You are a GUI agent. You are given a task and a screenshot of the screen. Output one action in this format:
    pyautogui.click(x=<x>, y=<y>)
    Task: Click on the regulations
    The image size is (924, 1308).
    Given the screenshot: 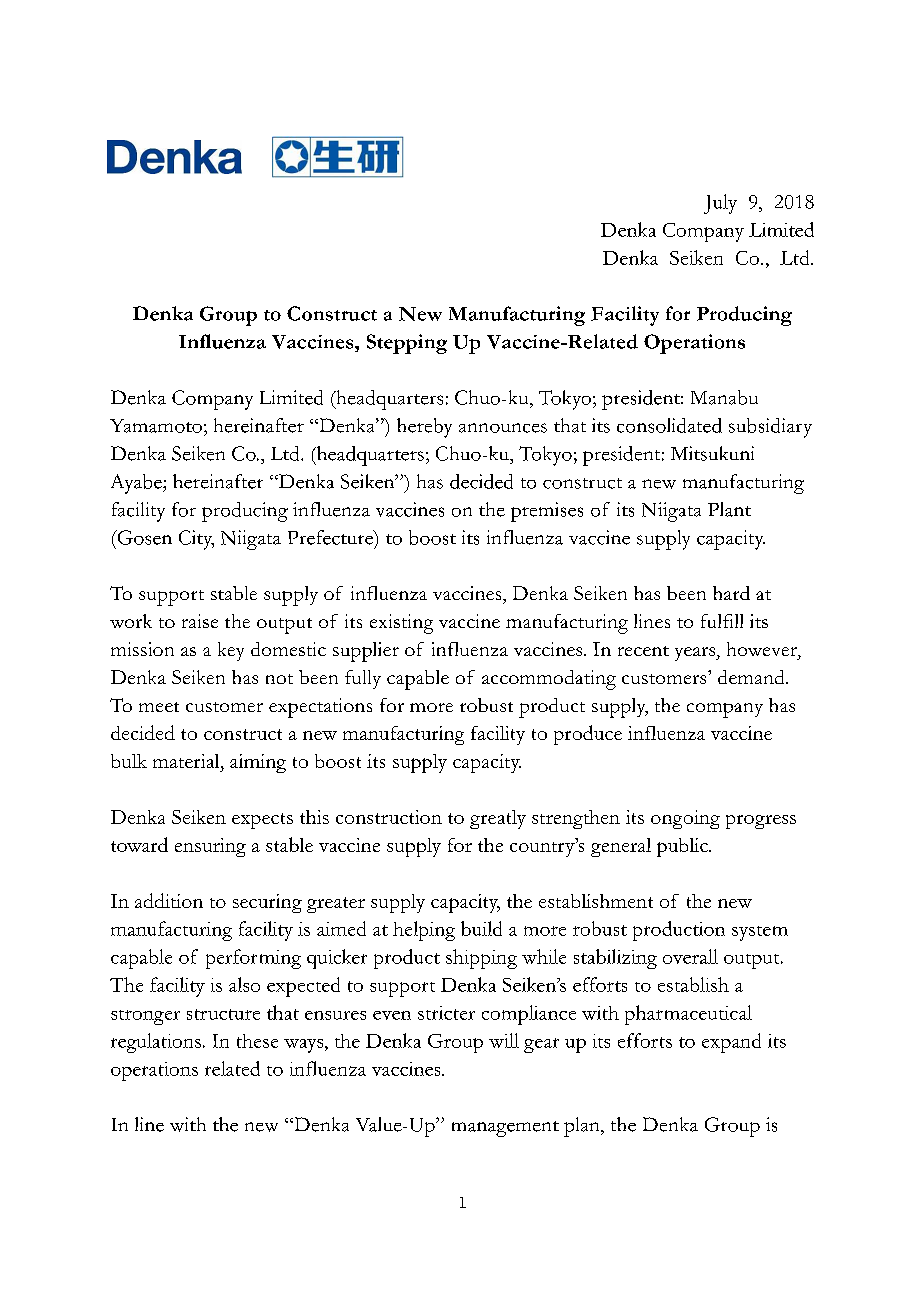 What is the action you would take?
    pyautogui.click(x=157, y=1043)
